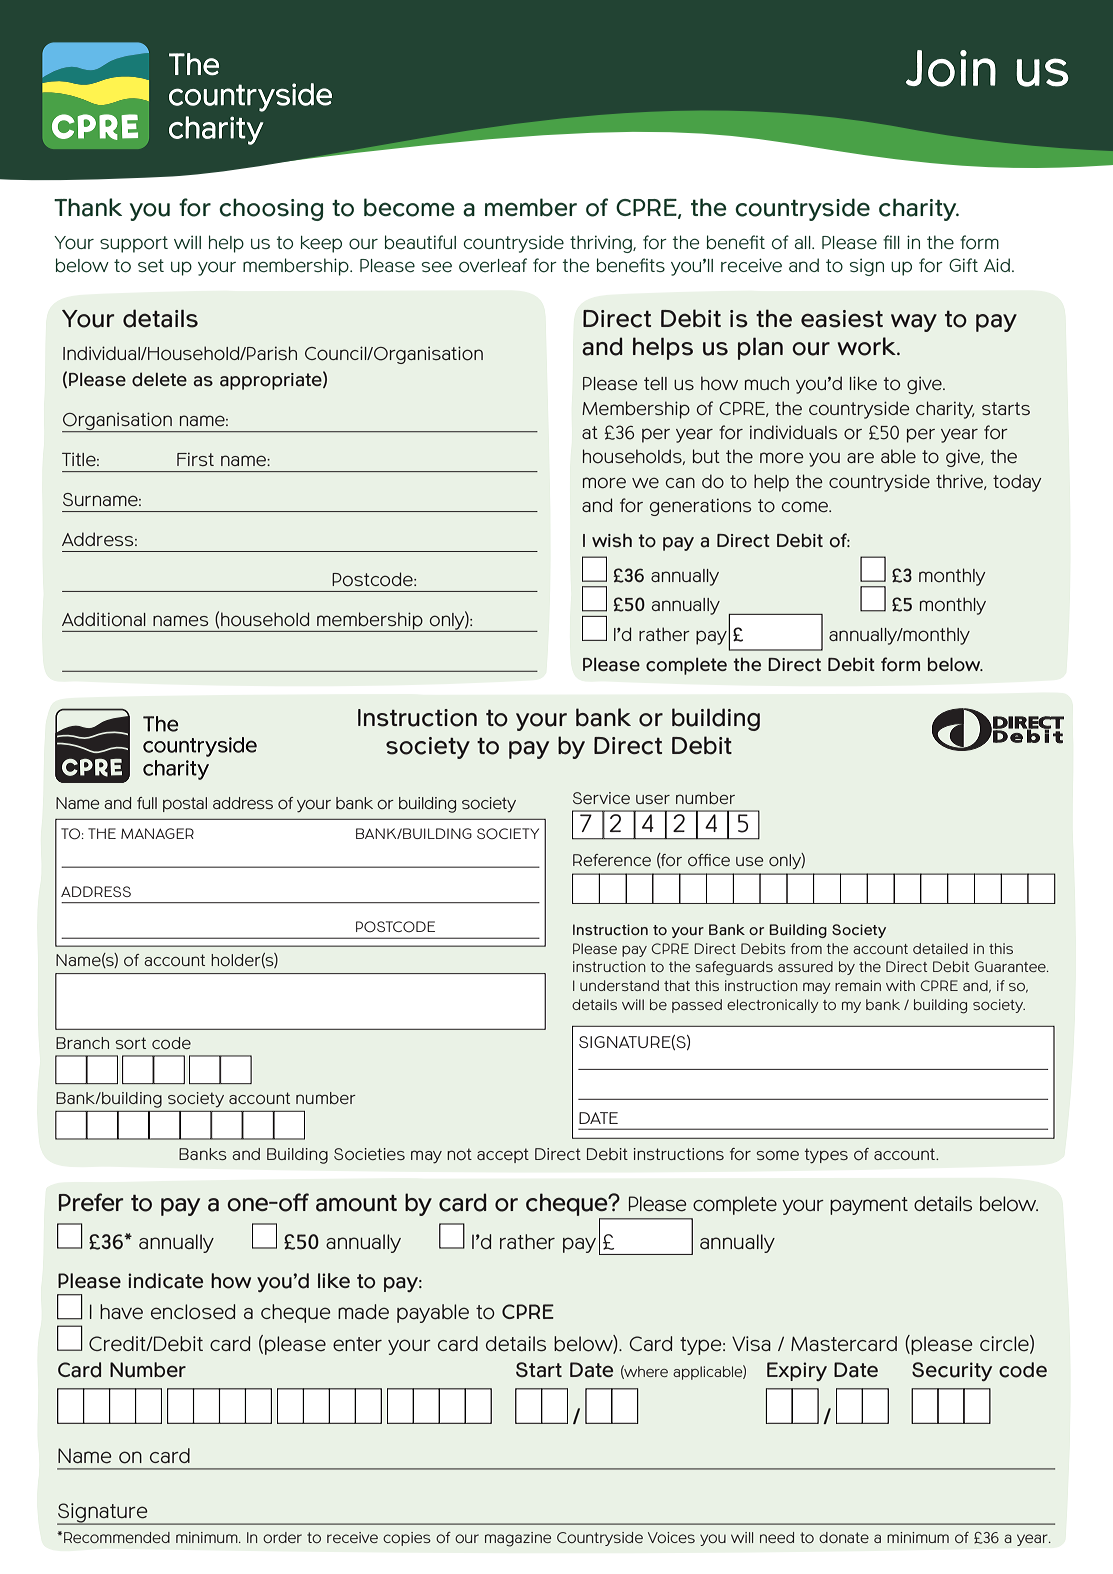 The width and height of the document is (1113, 1574). Describe the element at coordinates (602, 244) in the document. I see `thriving` at that location.
